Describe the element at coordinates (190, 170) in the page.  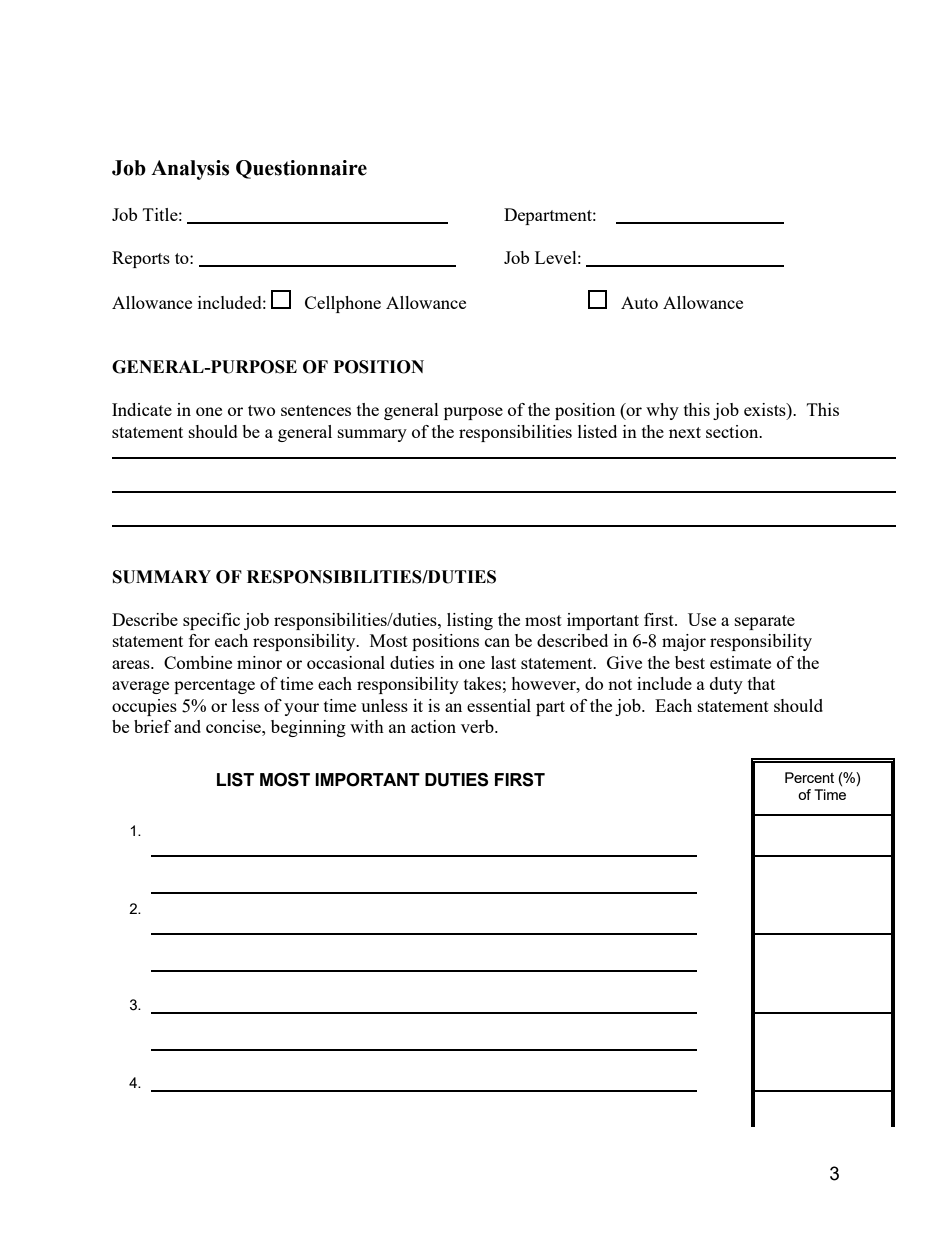
I see `Analysis` at that location.
